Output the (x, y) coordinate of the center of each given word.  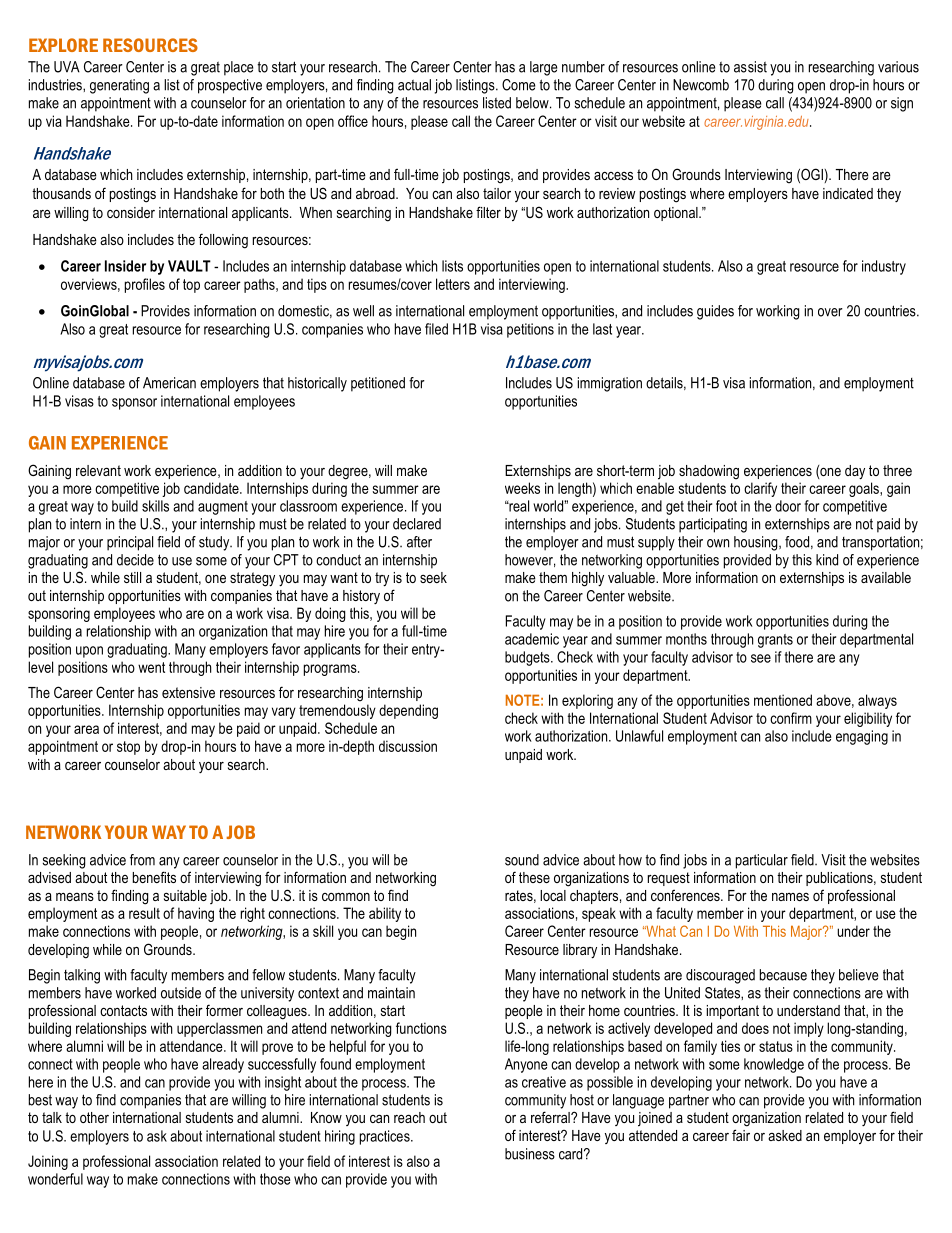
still (132, 577)
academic (532, 639)
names (790, 897)
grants (775, 641)
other (94, 1117)
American (169, 383)
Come (518, 85)
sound (522, 860)
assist (750, 67)
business (530, 1154)
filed (436, 329)
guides (715, 312)
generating (119, 86)
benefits (154, 877)
